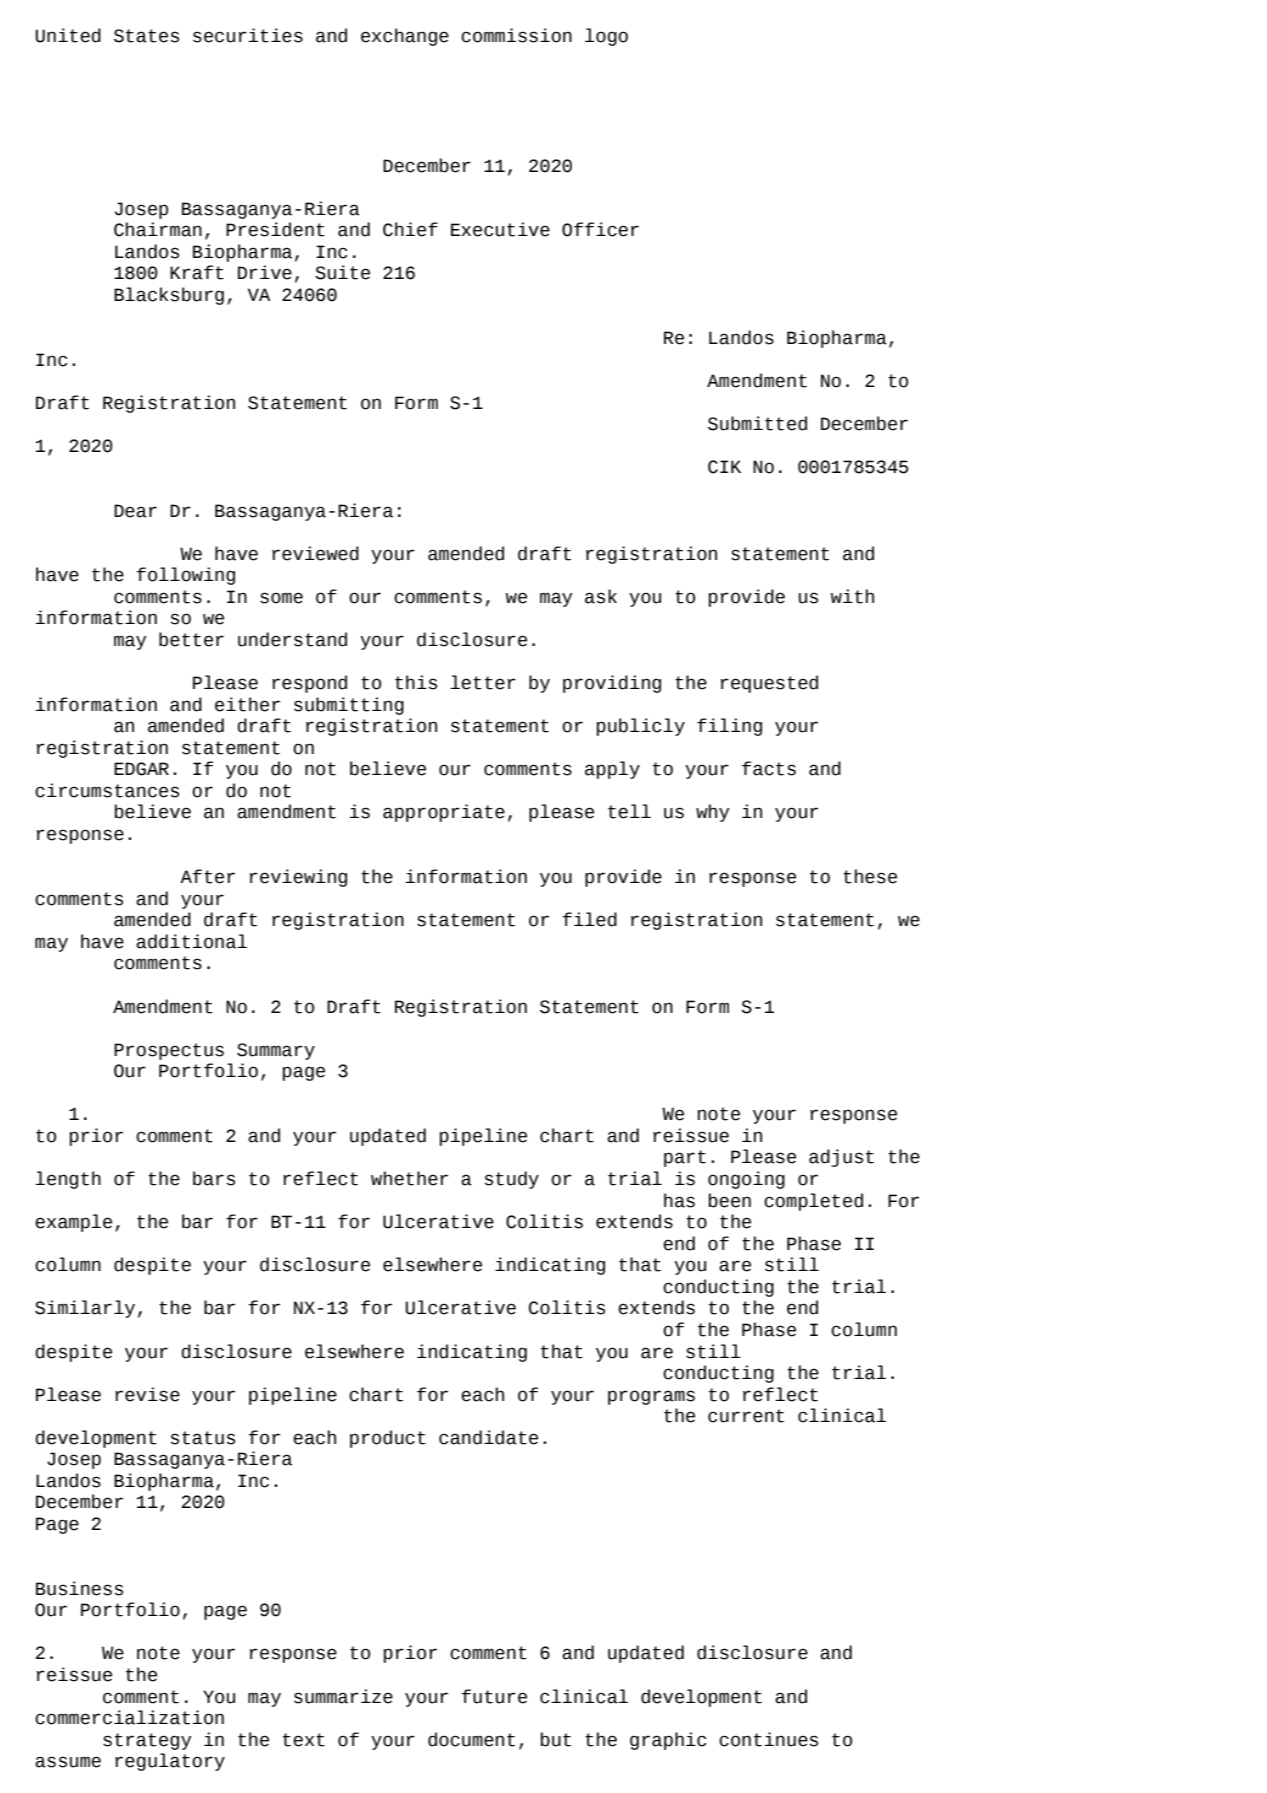  Describe the element at coordinates (746, 1180) in the image. I see `ongoing` at that location.
